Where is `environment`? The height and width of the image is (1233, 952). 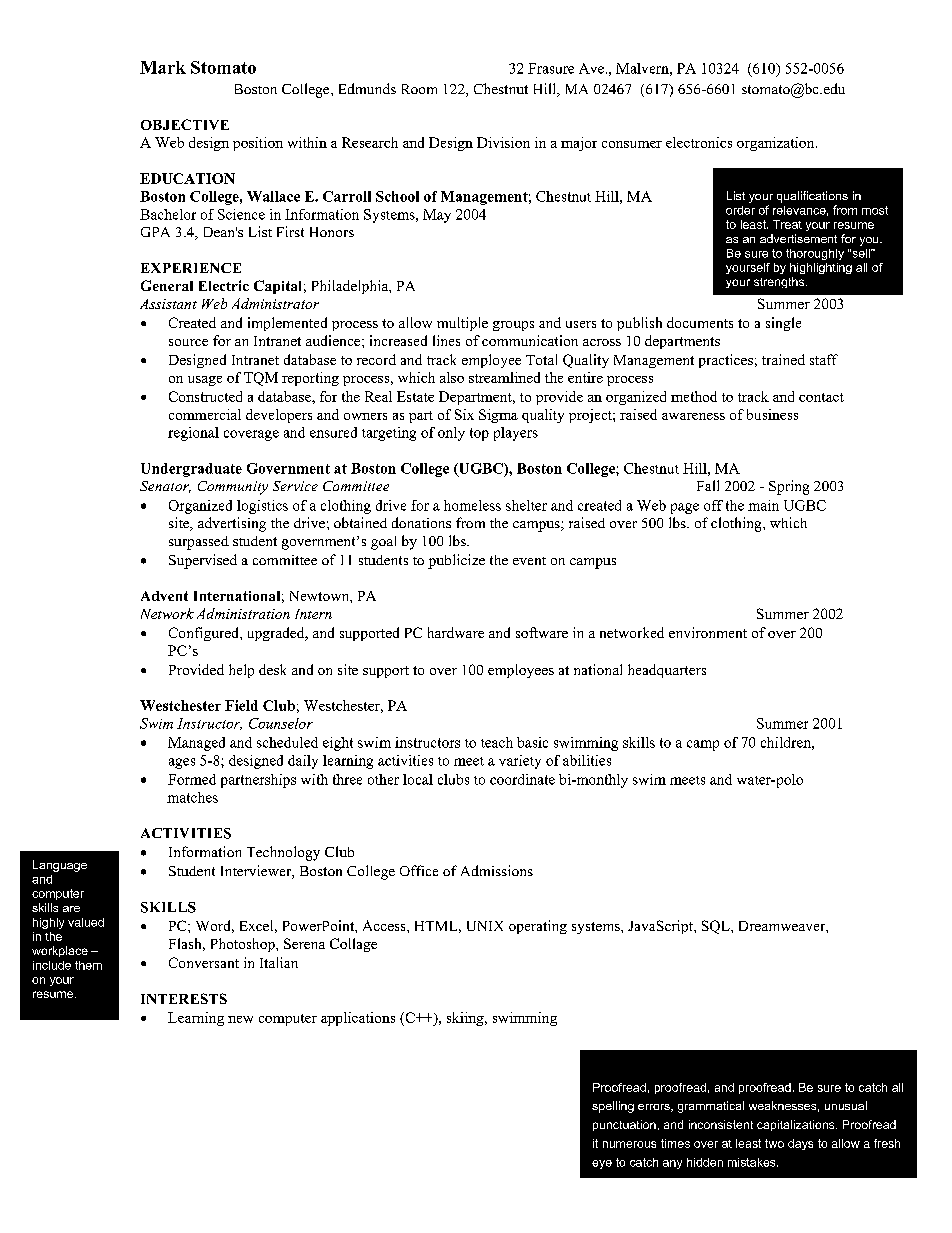 environment is located at coordinates (708, 632).
